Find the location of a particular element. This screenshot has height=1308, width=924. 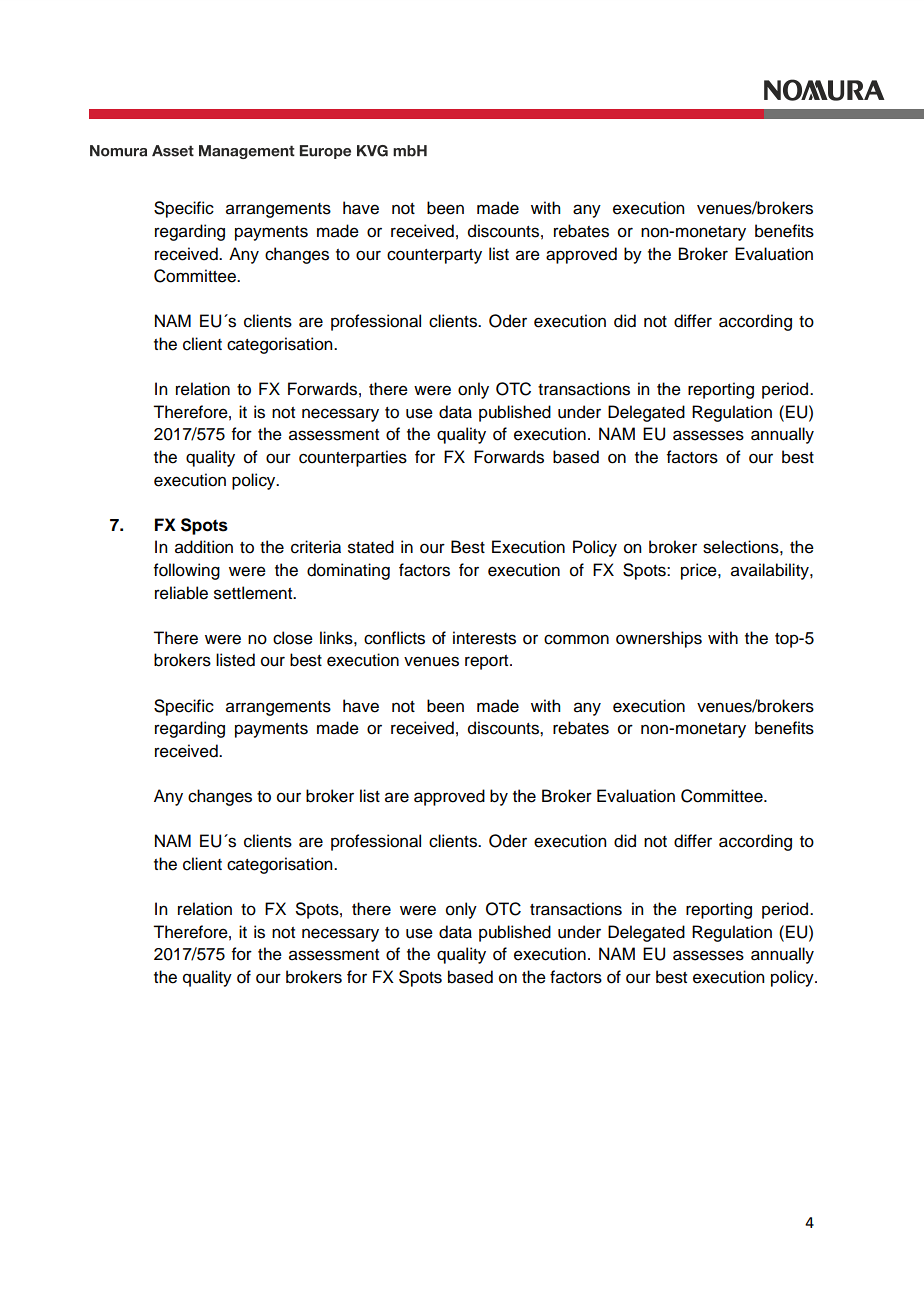

counterparty is located at coordinates (434, 256).
